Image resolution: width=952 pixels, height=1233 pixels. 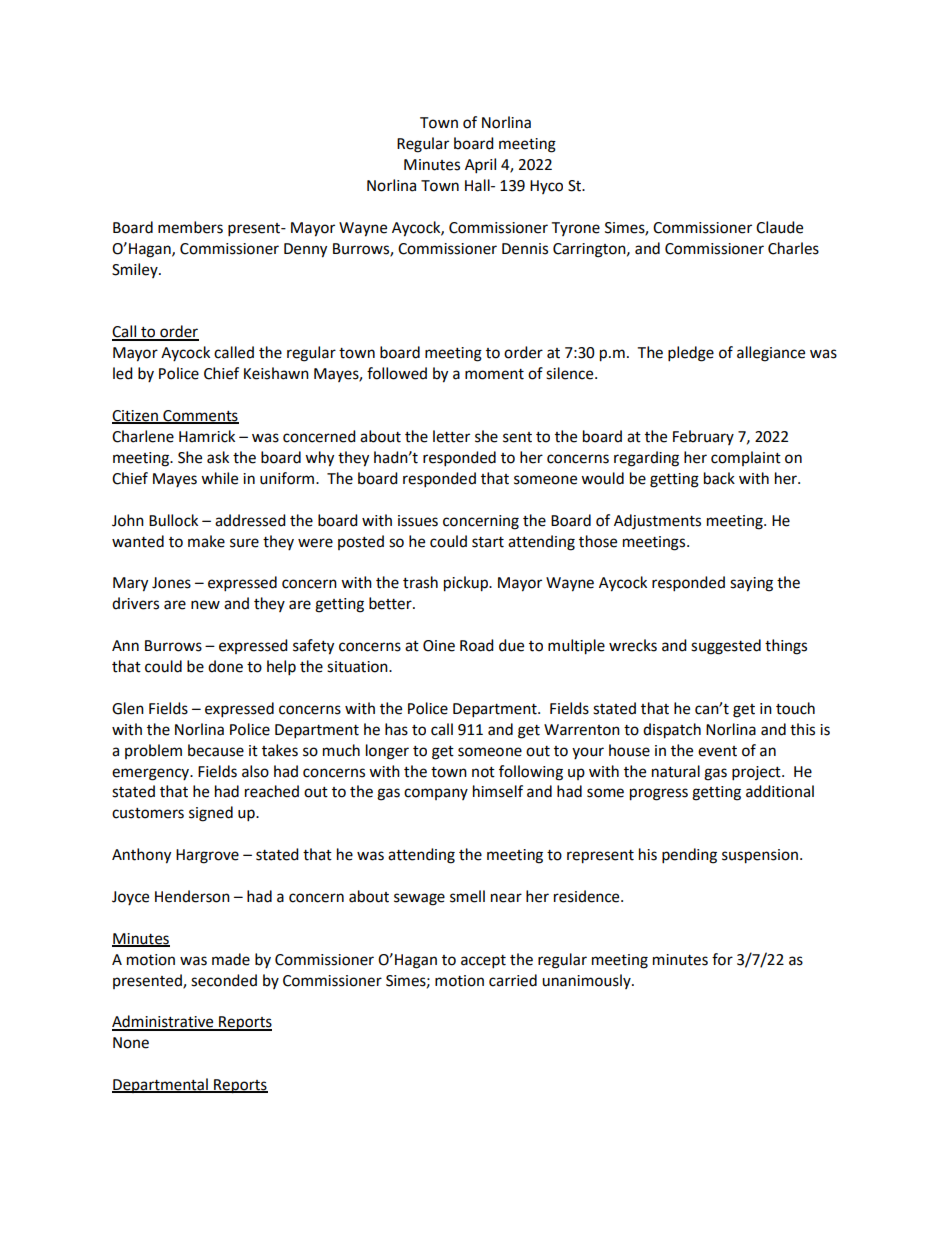 I want to click on new, so click(x=205, y=605).
